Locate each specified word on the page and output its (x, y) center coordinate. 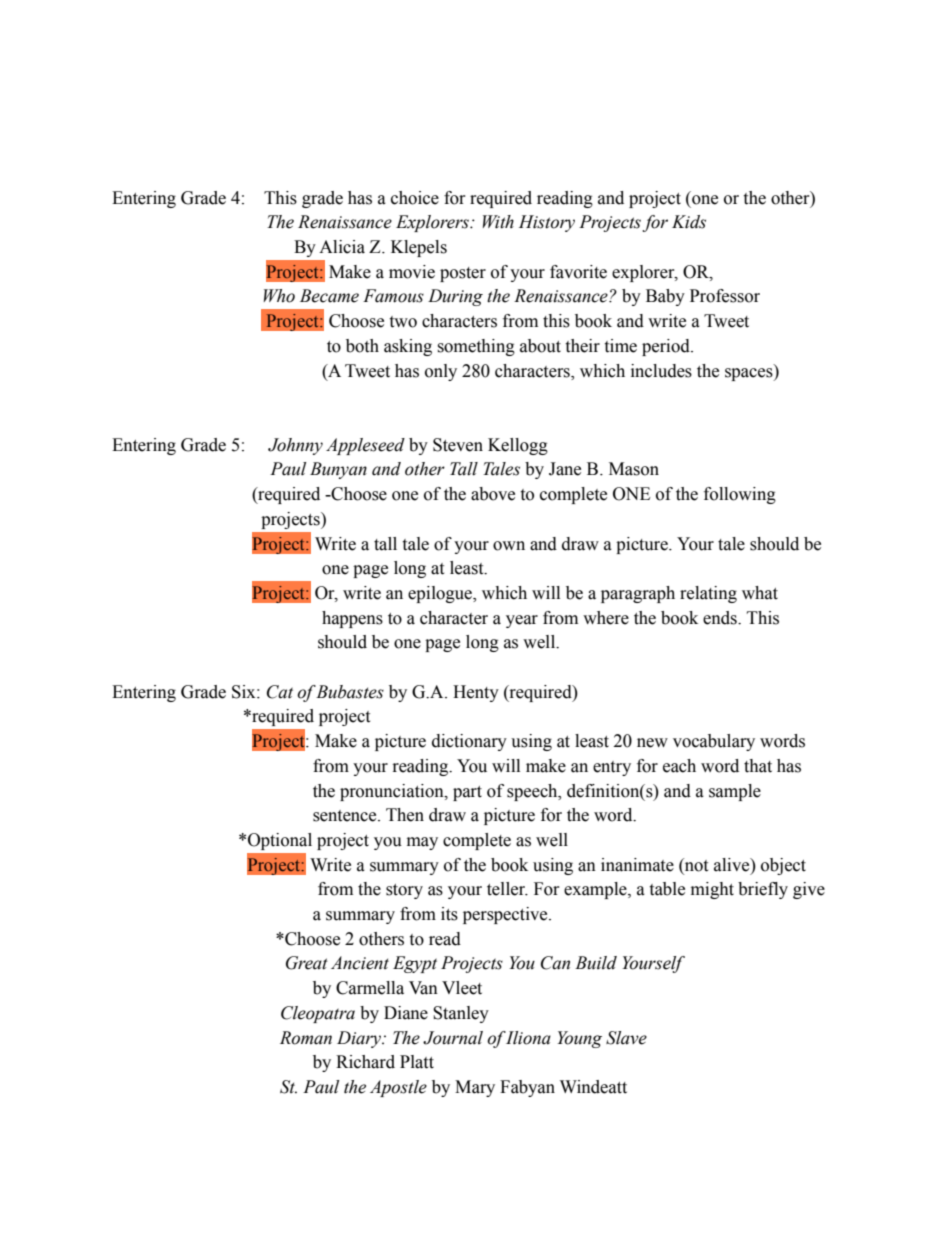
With (498, 222)
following (740, 495)
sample (735, 792)
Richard (365, 1062)
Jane (565, 469)
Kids (689, 222)
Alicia (342, 247)
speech (533, 792)
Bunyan (338, 470)
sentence (346, 816)
